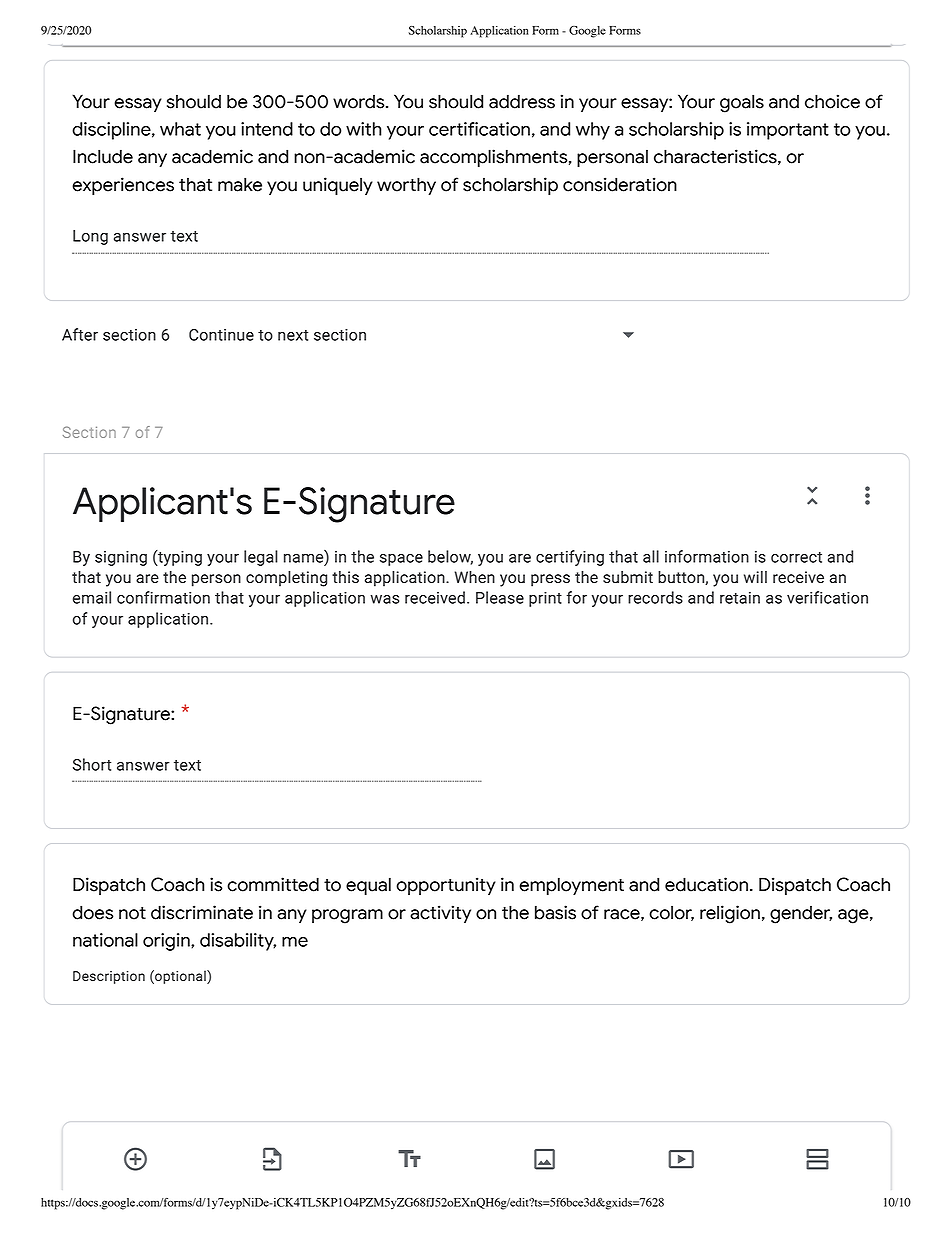 This page has height=1233, width=952. What do you see at coordinates (92, 764) in the page?
I see `Short` at bounding box center [92, 764].
